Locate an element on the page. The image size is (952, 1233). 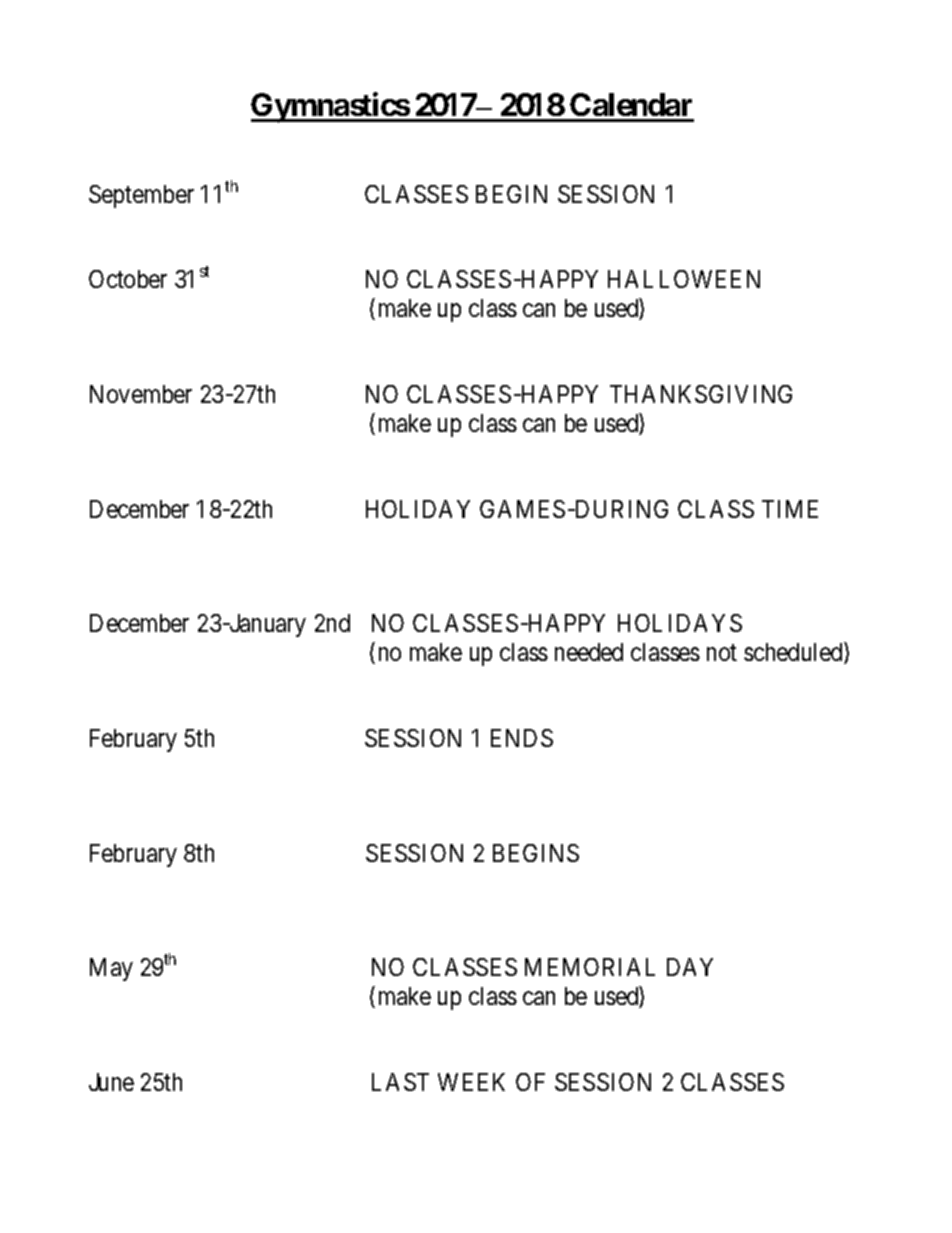
not is located at coordinates (722, 653).
